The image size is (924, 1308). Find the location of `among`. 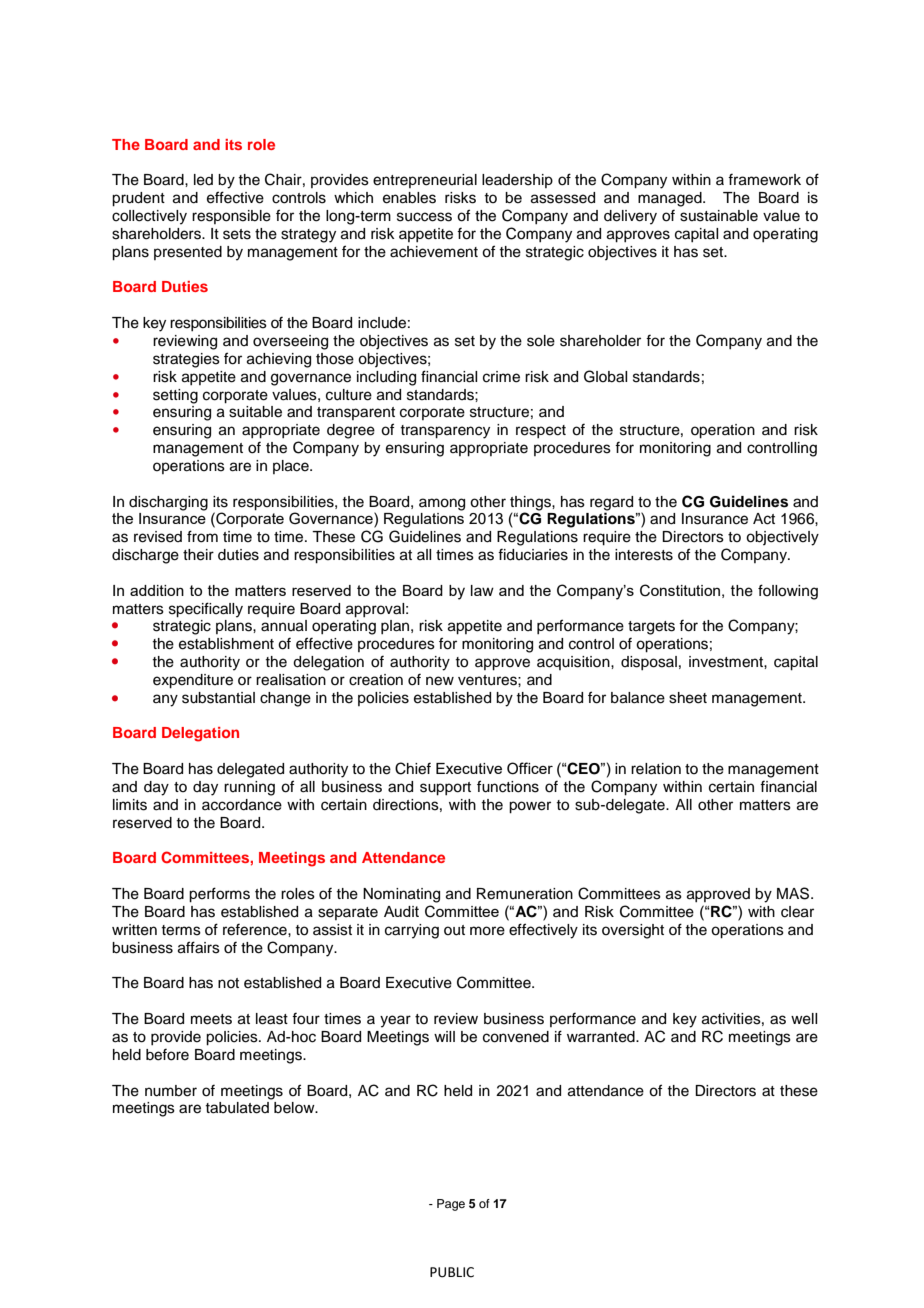

among is located at coordinates (442, 504).
